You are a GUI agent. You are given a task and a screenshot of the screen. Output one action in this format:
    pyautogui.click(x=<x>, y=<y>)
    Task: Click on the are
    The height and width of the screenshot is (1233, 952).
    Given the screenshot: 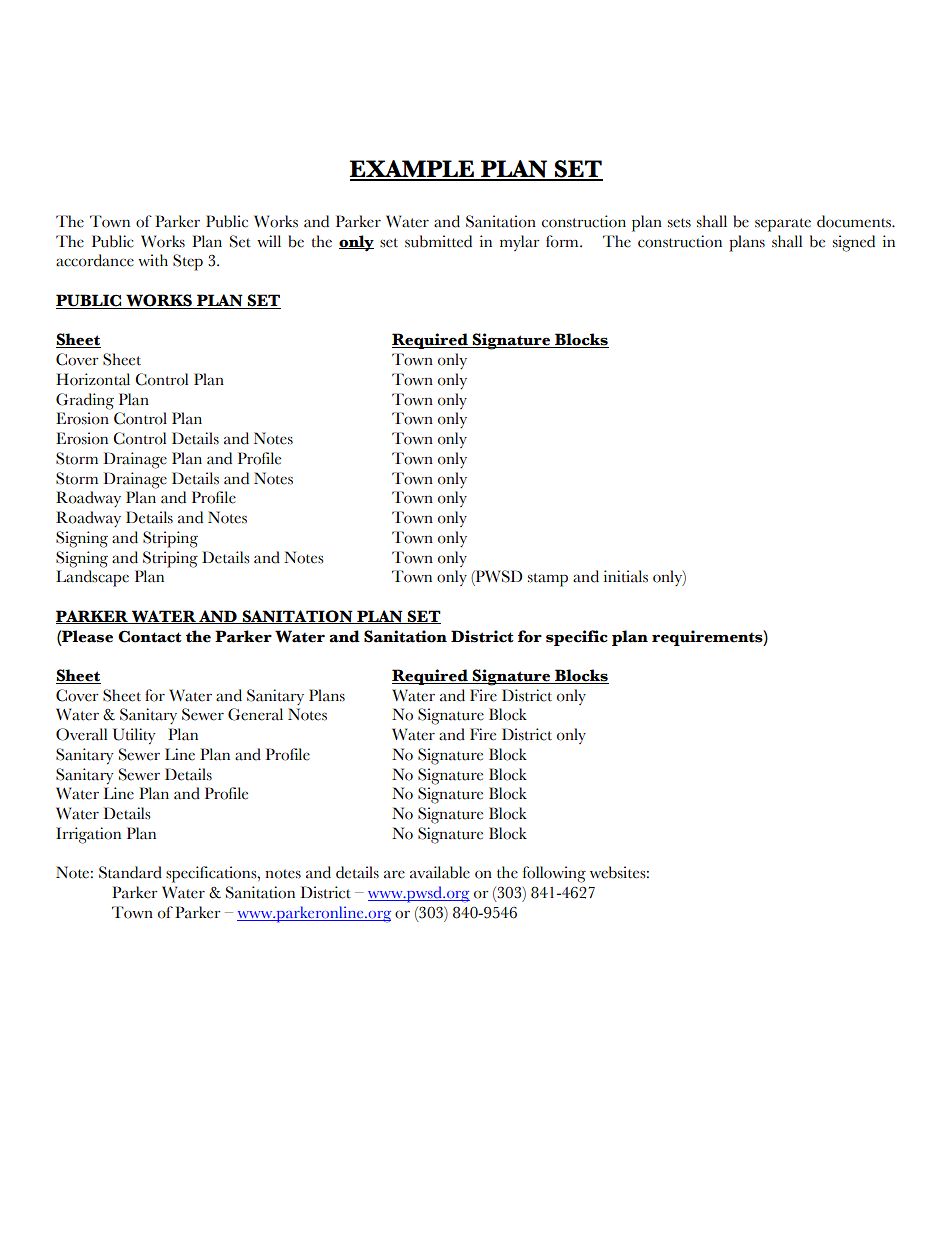 What is the action you would take?
    pyautogui.click(x=394, y=874)
